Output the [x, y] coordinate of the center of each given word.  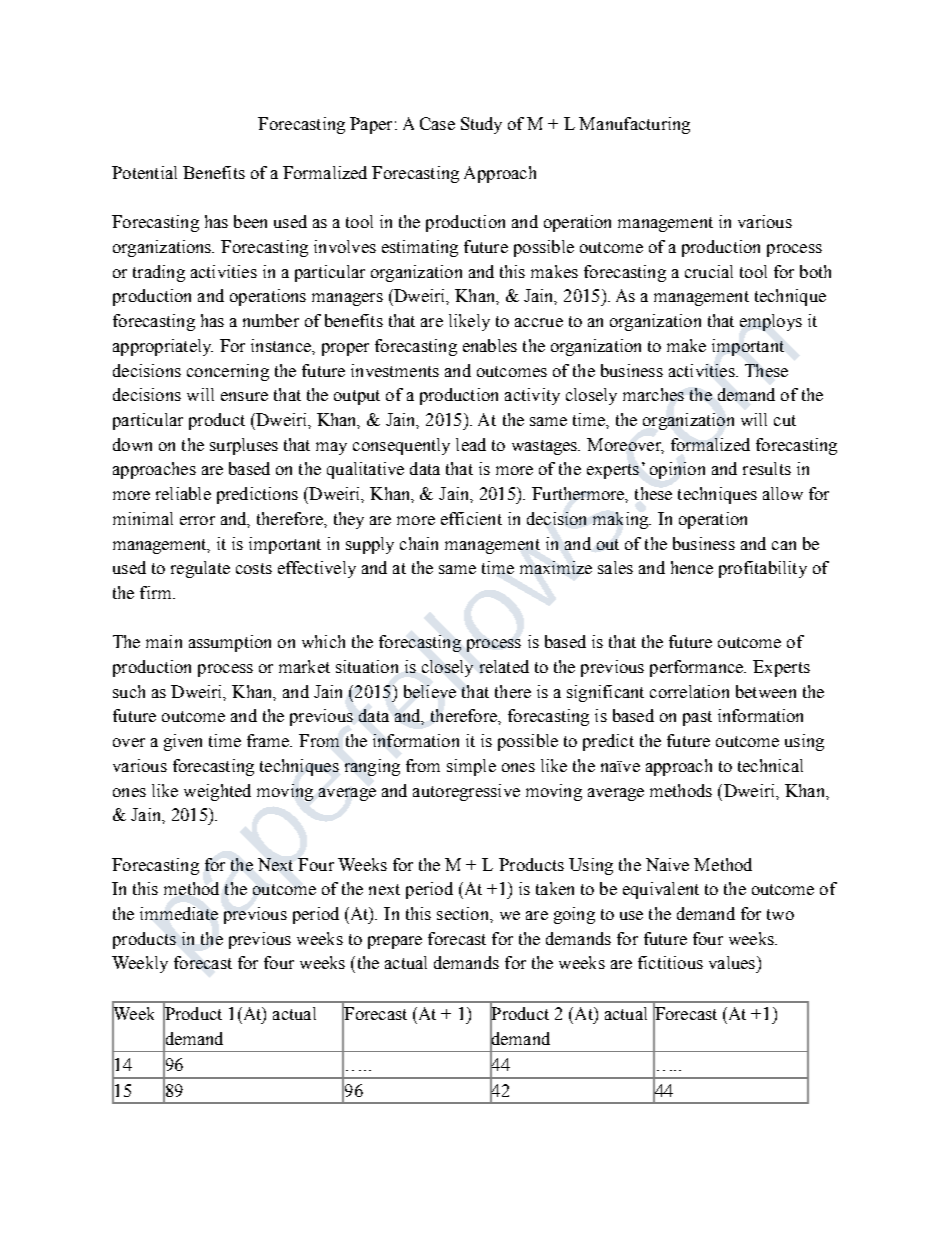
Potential [144, 172]
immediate [179, 913]
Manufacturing [634, 125]
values [732, 962]
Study [481, 125]
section [464, 913]
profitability [763, 569]
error [197, 520]
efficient [471, 518]
